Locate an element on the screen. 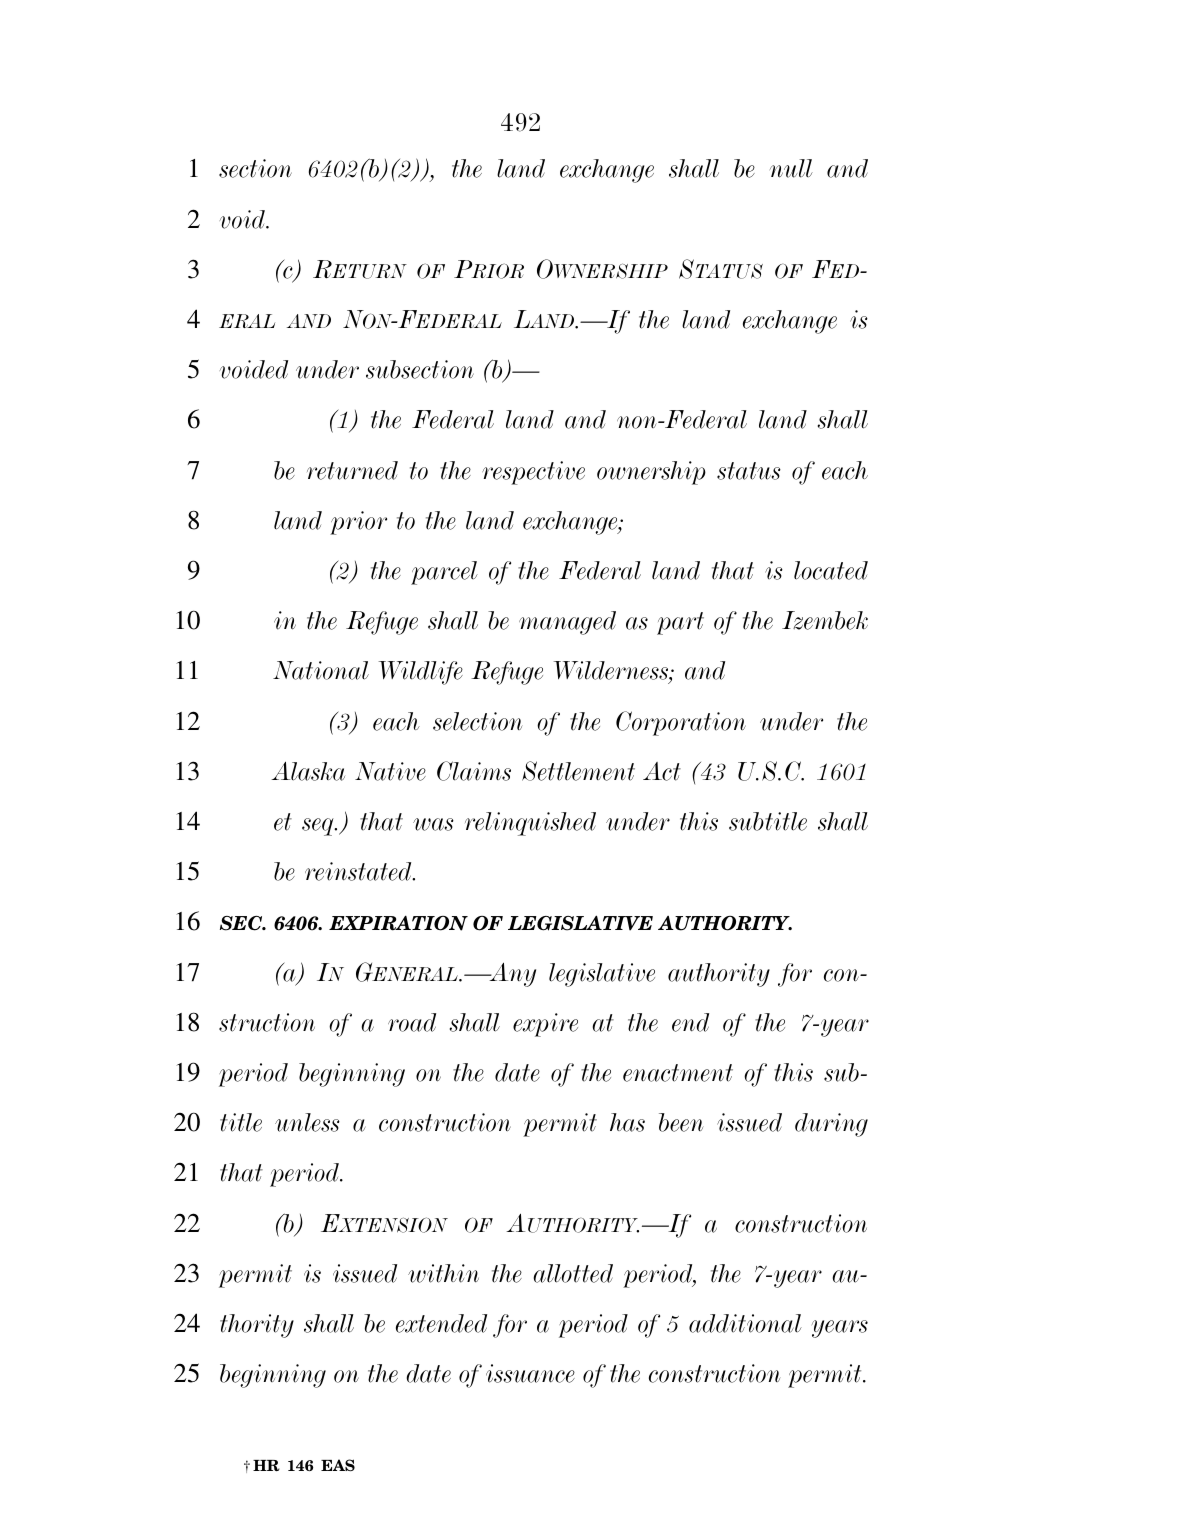 The width and height of the screenshot is (1181, 1529). respective is located at coordinates (533, 473).
